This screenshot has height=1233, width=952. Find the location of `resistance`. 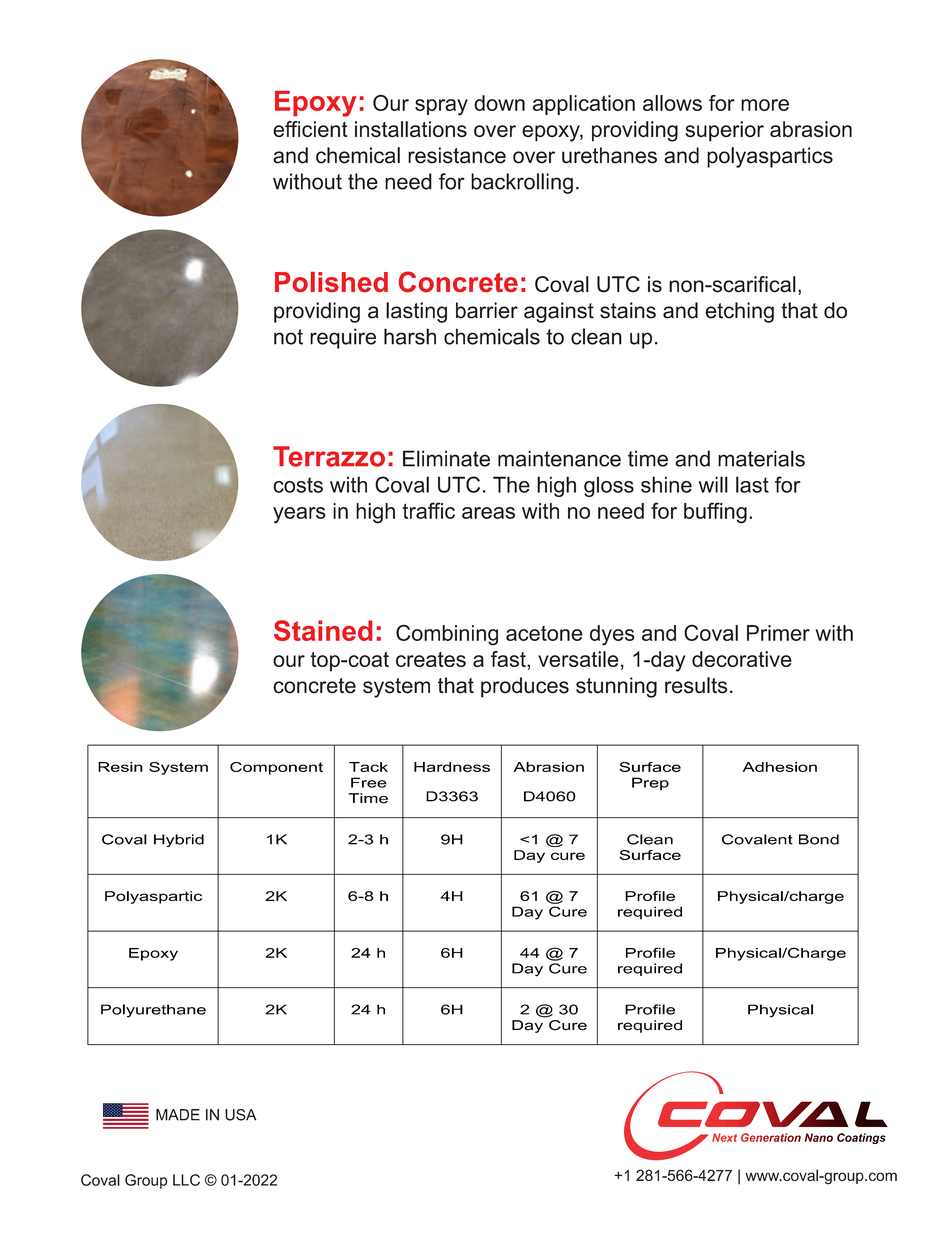

resistance is located at coordinates (457, 155).
